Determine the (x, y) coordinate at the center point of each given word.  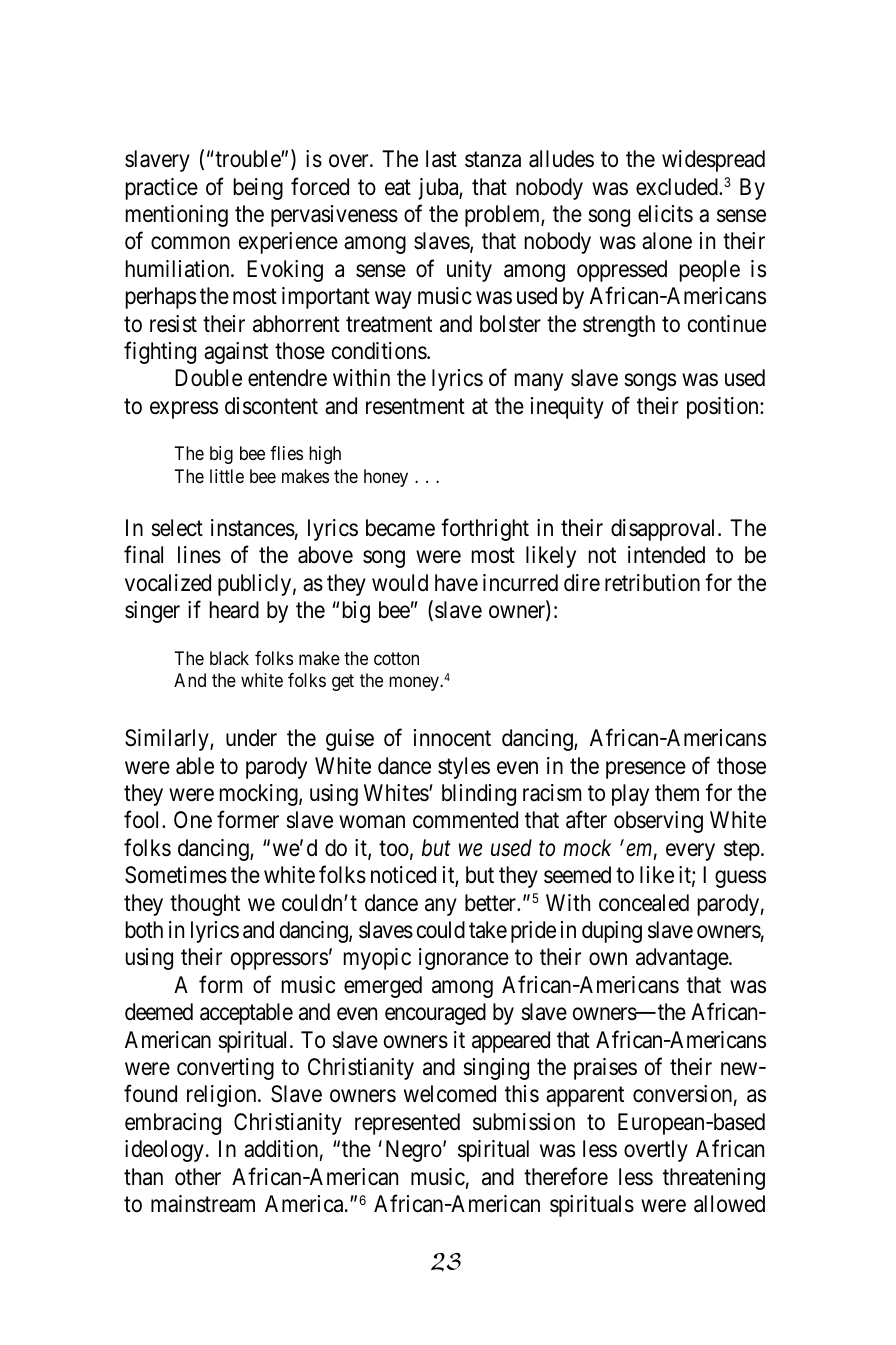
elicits (665, 214)
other (198, 1177)
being (258, 189)
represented (407, 1124)
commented (465, 820)
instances (253, 528)
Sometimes (176, 875)
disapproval (665, 530)
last (441, 159)
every (690, 852)
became (400, 528)
